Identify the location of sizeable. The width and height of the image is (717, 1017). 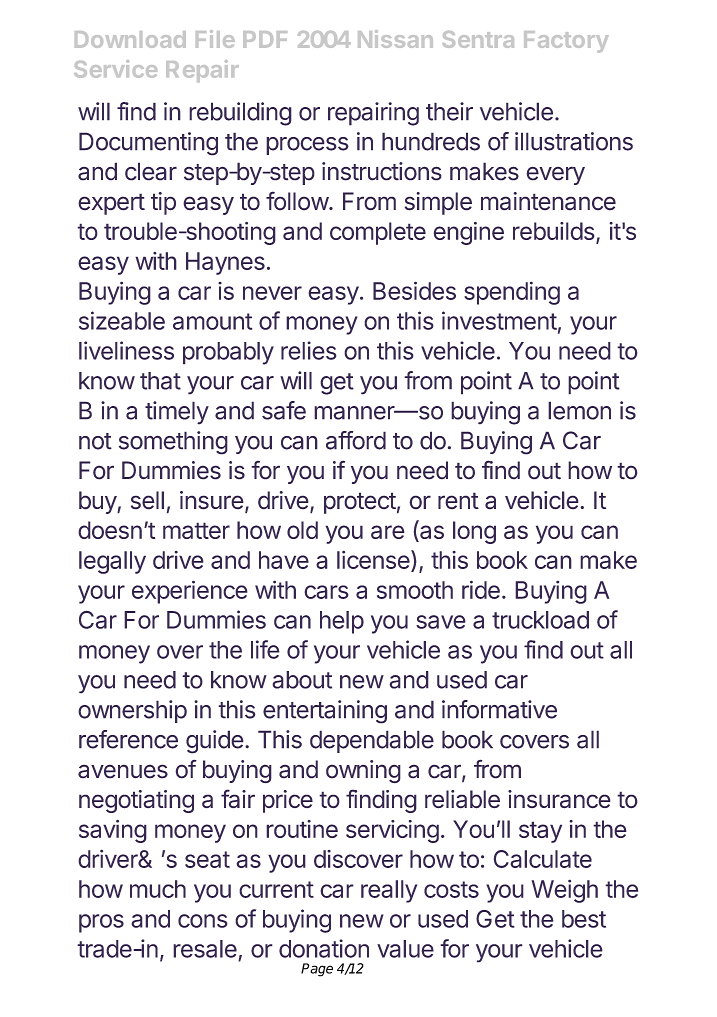
(122, 320).
